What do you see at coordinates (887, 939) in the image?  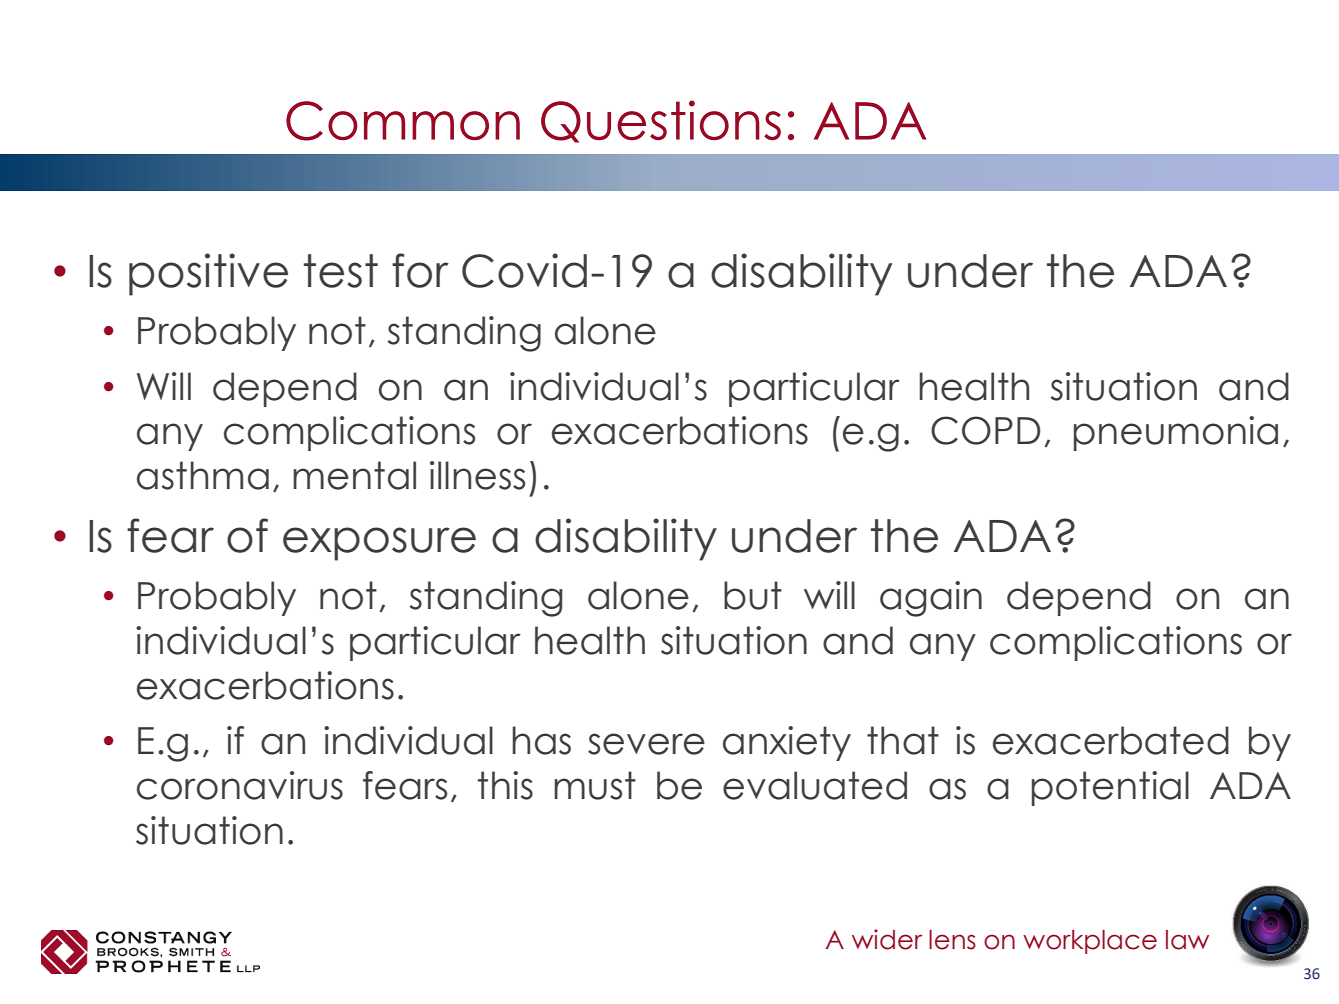 I see `wider` at bounding box center [887, 939].
